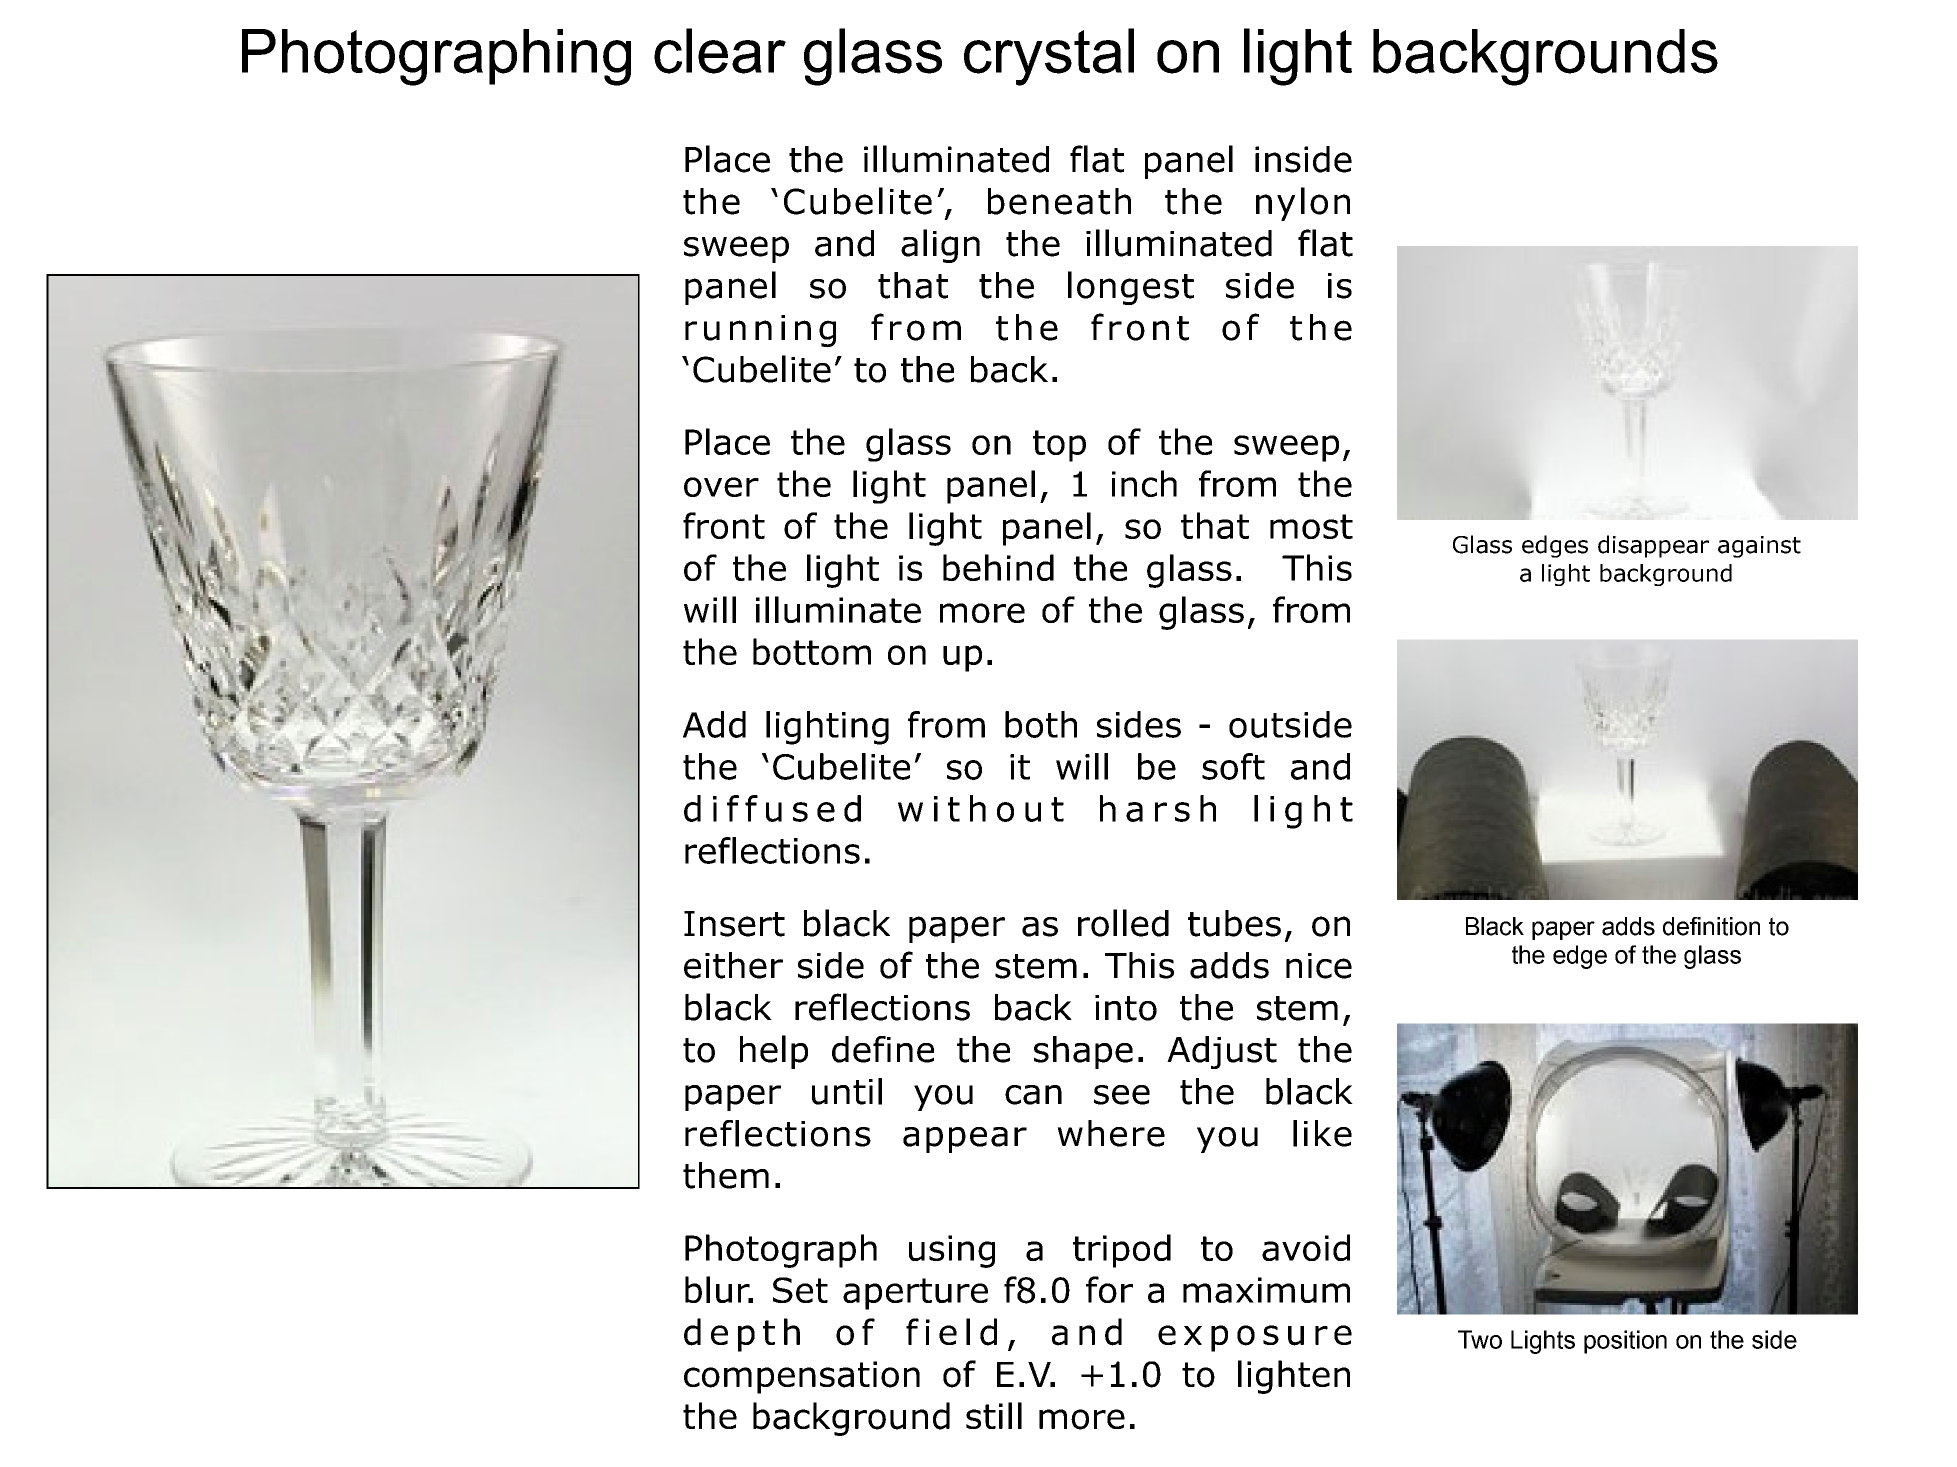 The width and height of the page is (1957, 1467). Describe the element at coordinates (802, 1377) in the page. I see `compensation` at that location.
